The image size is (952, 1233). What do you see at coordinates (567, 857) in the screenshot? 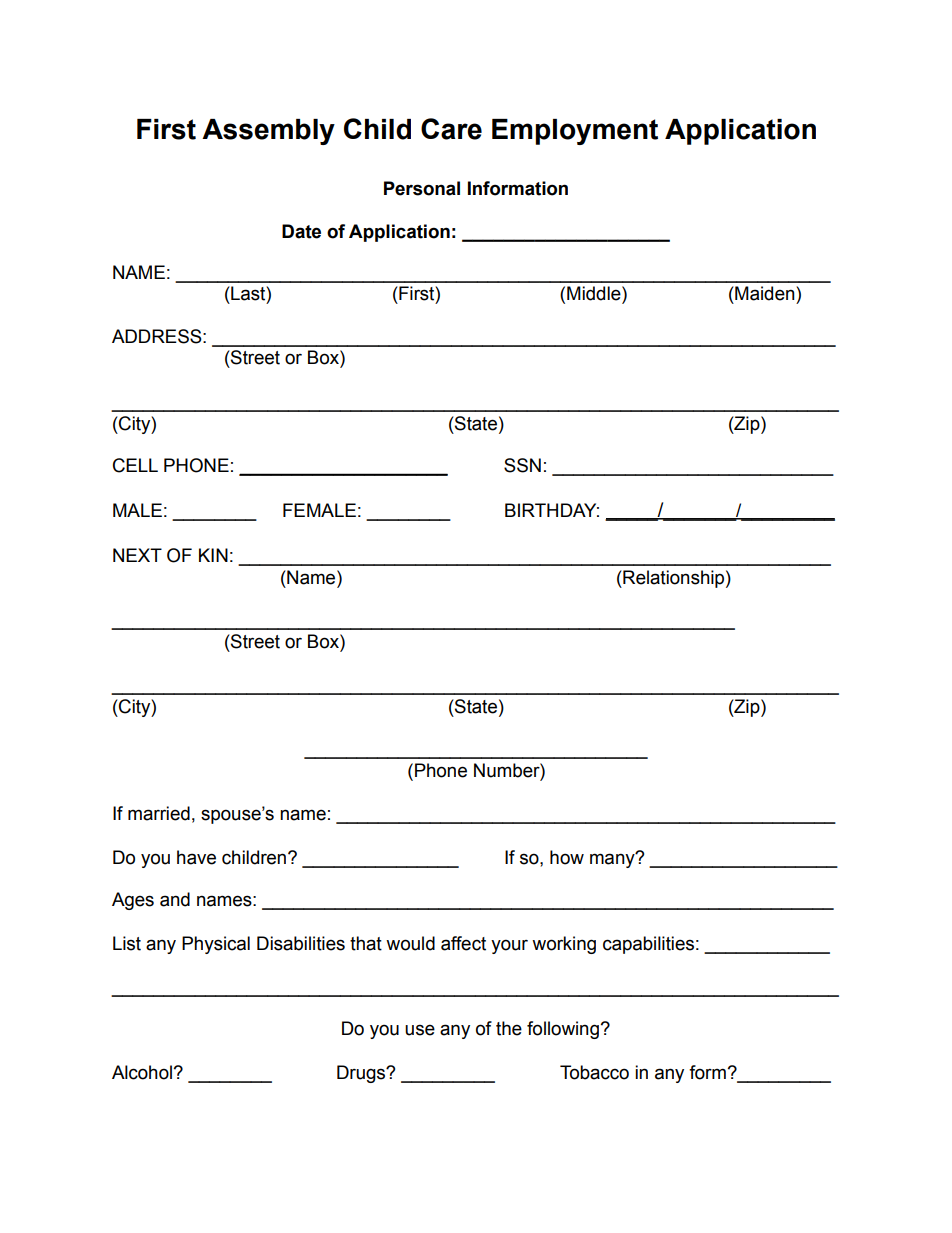
I see `how` at bounding box center [567, 857].
